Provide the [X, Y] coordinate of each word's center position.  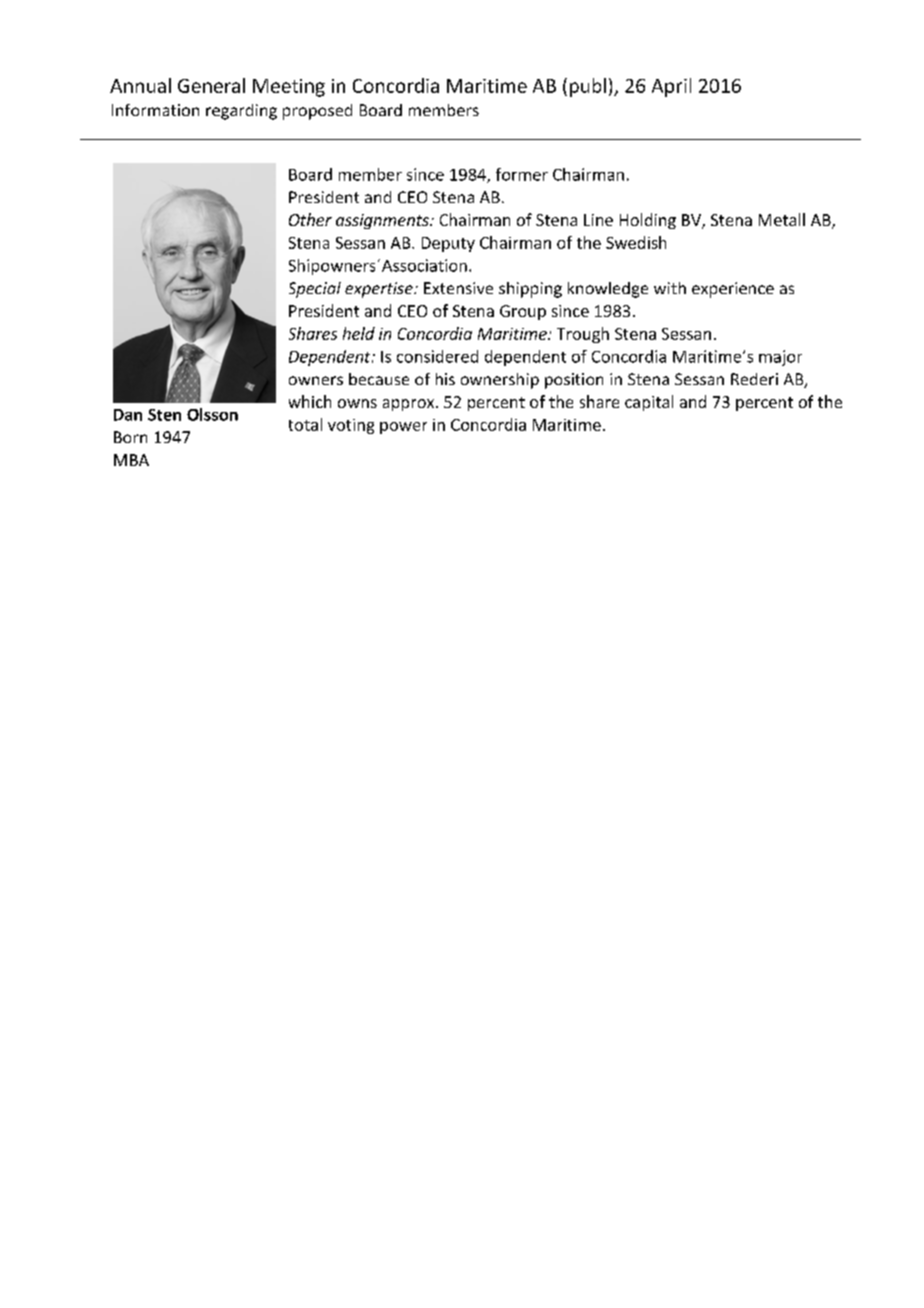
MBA [131, 460]
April [671, 87]
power [403, 428]
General [211, 85]
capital [649, 403]
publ [588, 87]
